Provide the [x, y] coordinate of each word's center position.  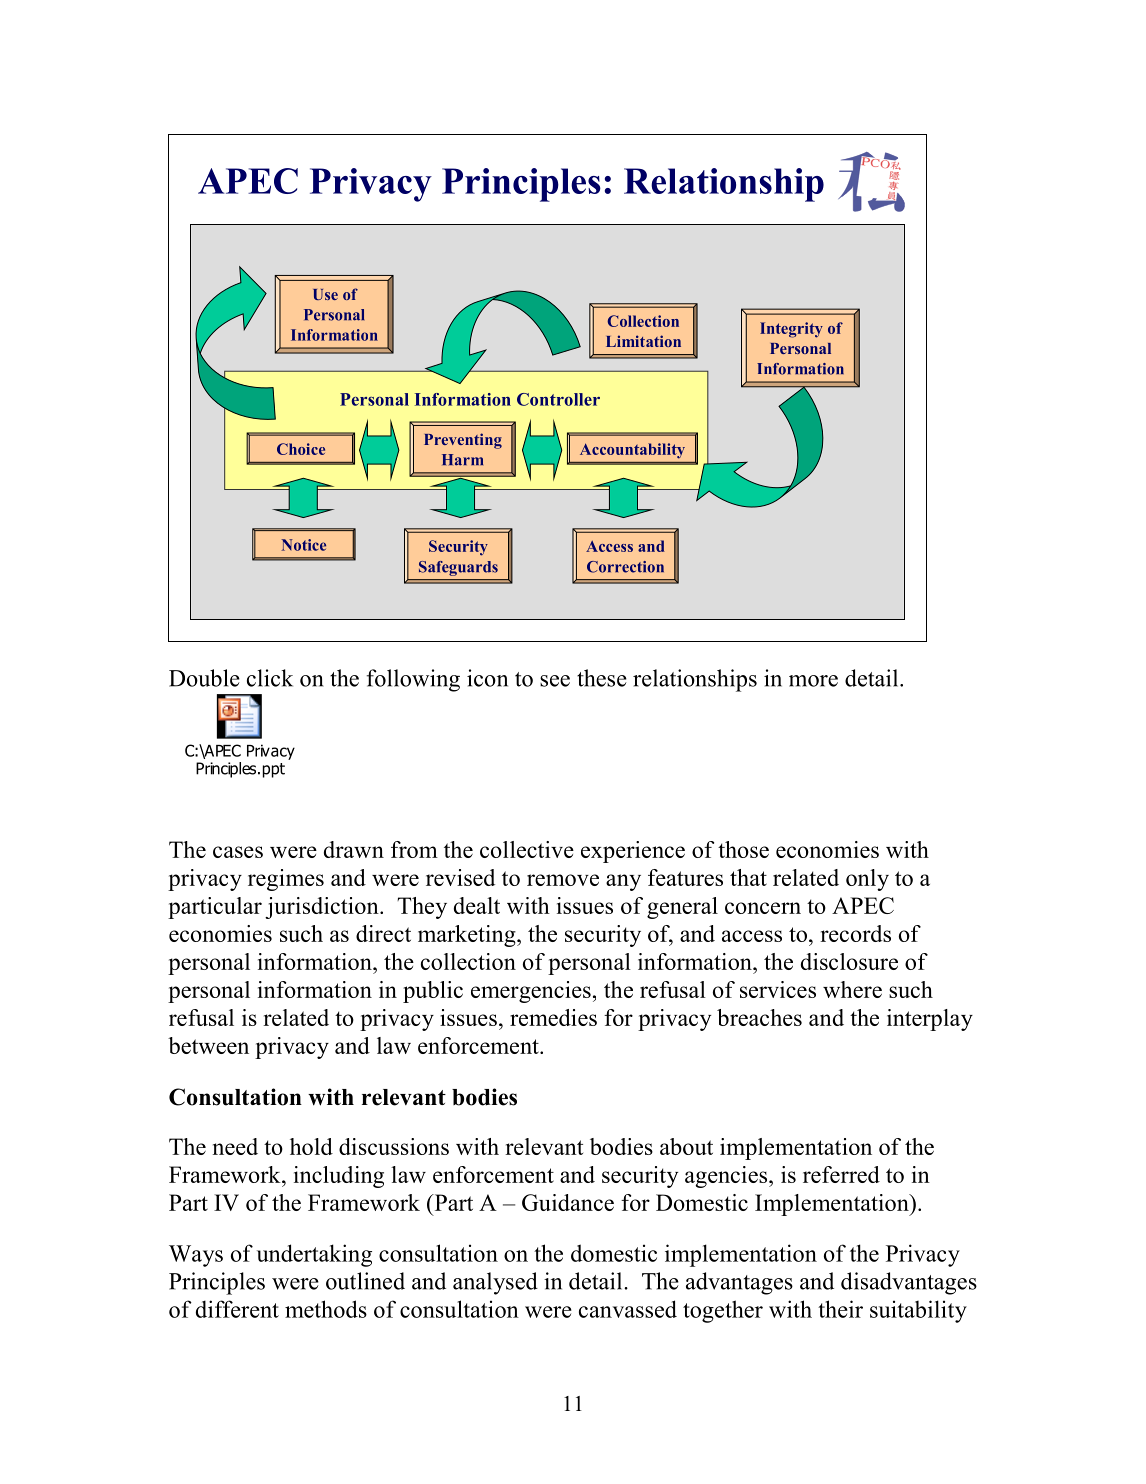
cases [238, 852]
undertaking [314, 1255]
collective [527, 849]
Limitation [643, 341]
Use [325, 294]
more [813, 681]
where [852, 989]
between [208, 1045]
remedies [553, 1017]
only [867, 880]
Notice [303, 545]
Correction [625, 567]
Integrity [791, 330]
